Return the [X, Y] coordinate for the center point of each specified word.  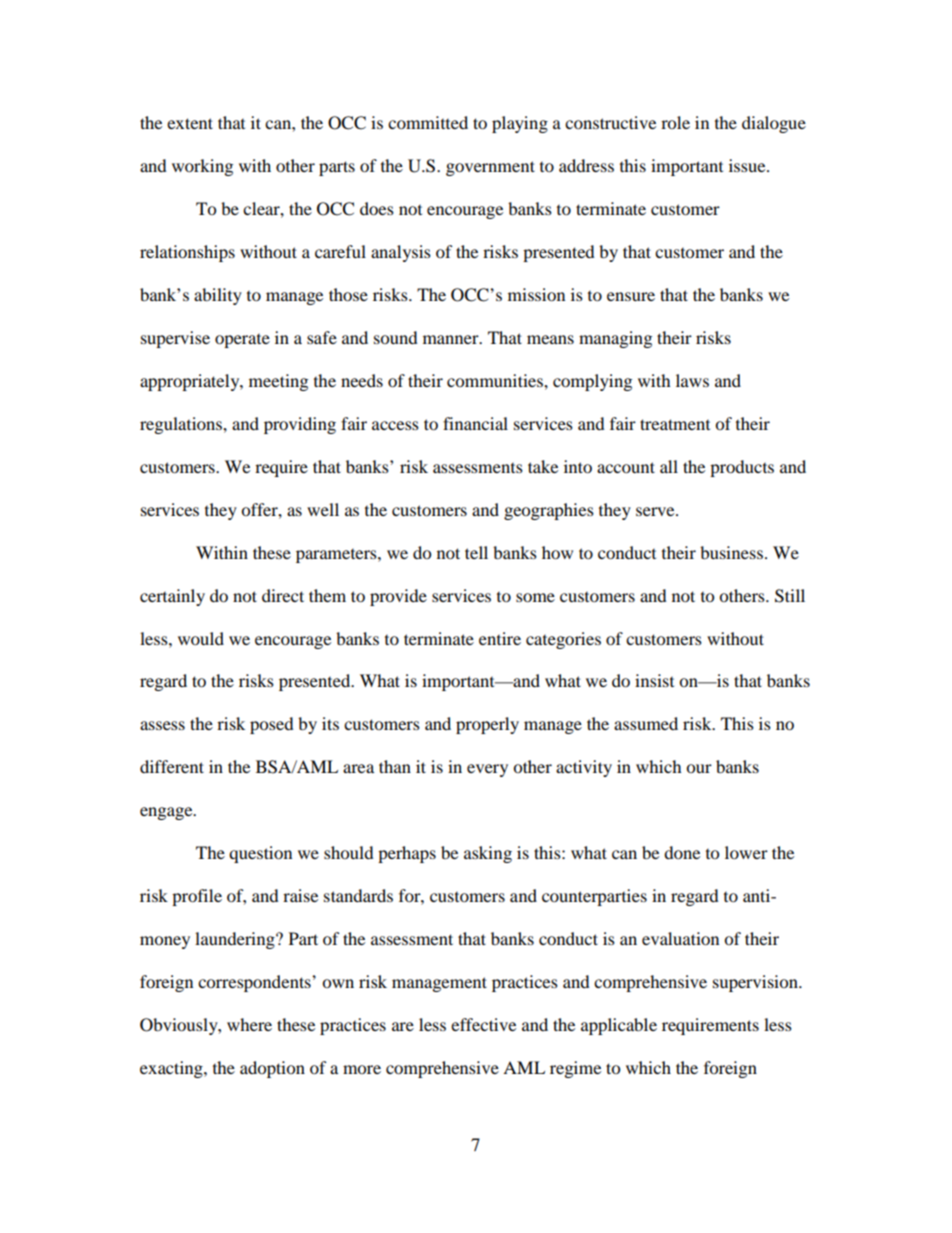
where [249, 1024]
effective [483, 1024]
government [490, 168]
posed [272, 725]
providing [300, 425]
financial [475, 423]
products [742, 468]
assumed [646, 723]
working [202, 167]
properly [487, 725]
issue [748, 165]
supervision [756, 983]
